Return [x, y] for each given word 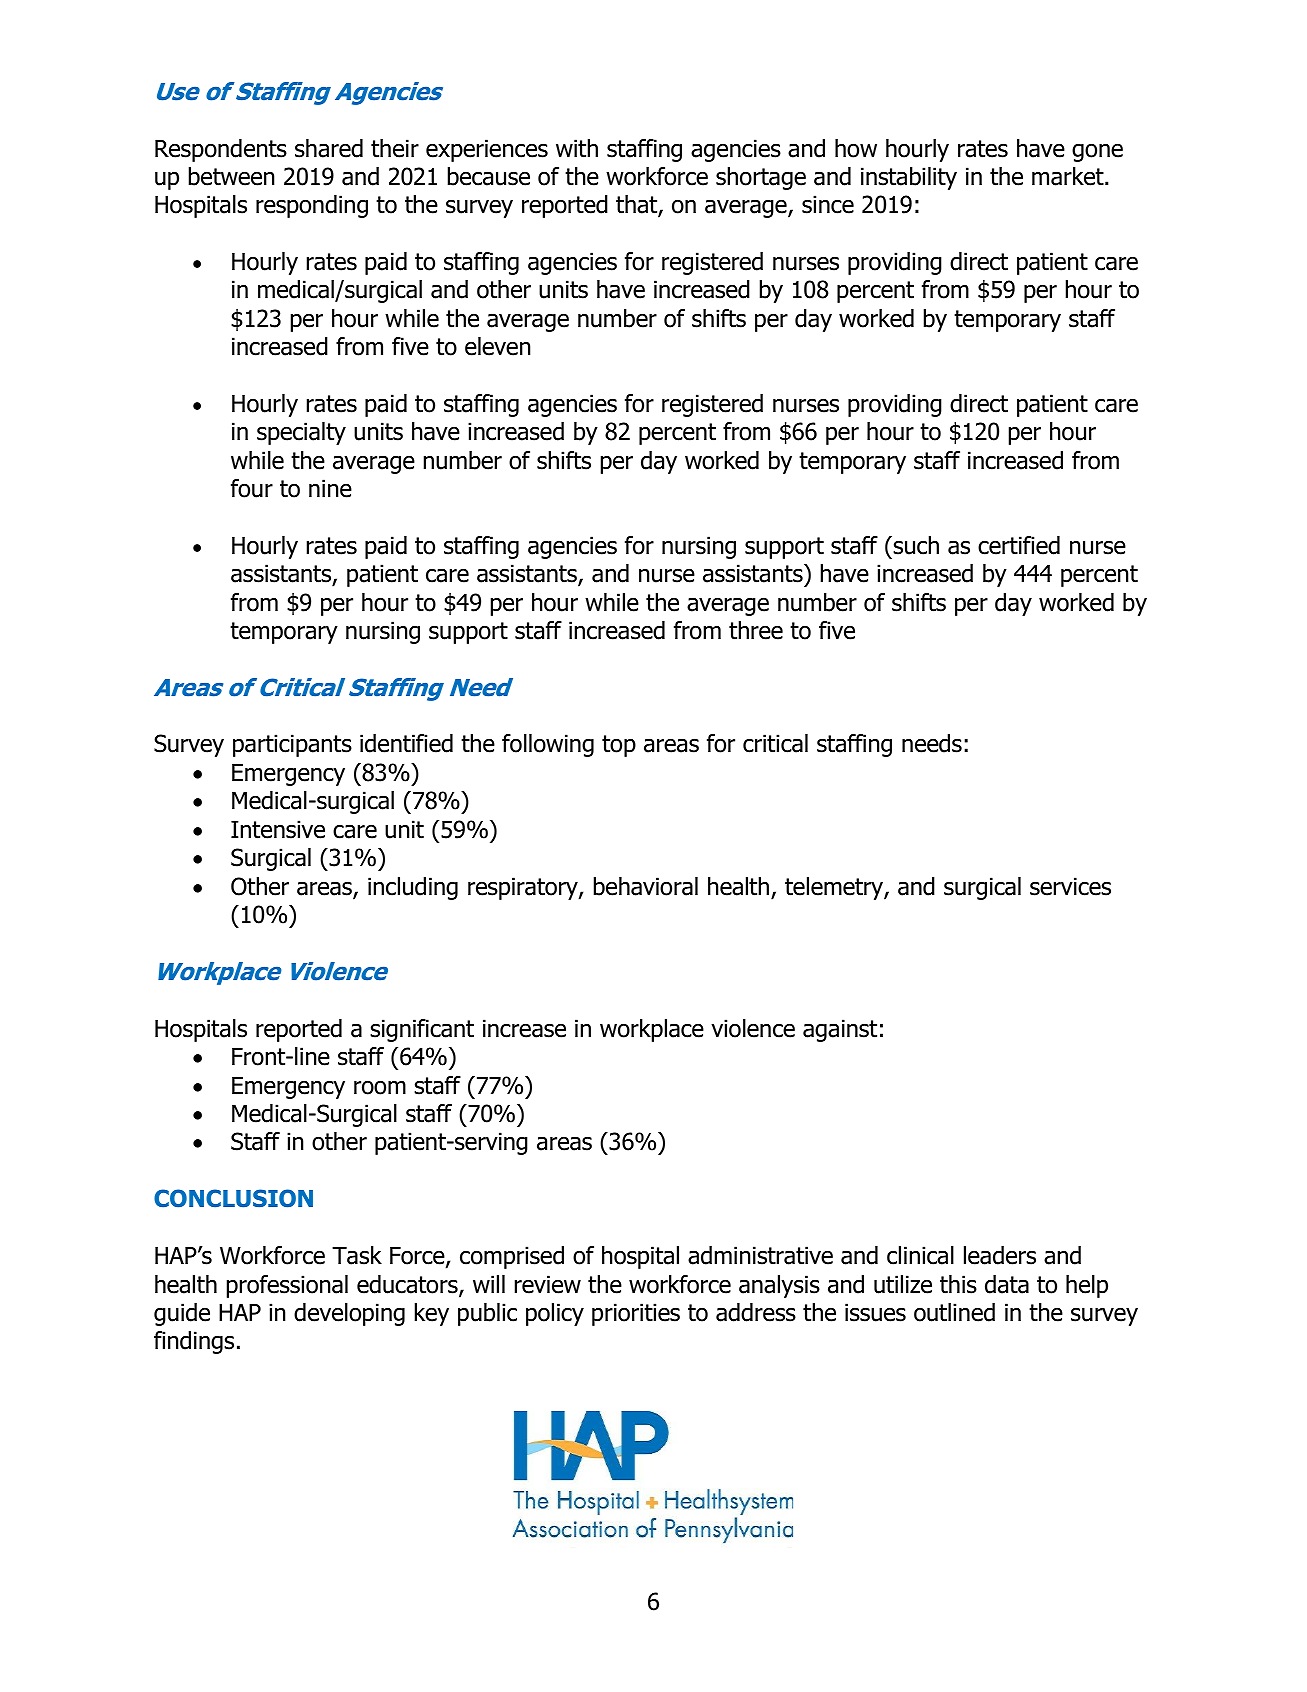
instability [909, 178]
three [756, 630]
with [577, 148]
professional [287, 1286]
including [413, 888]
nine [330, 488]
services [1070, 886]
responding [312, 206]
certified [1019, 545]
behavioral [646, 886]
